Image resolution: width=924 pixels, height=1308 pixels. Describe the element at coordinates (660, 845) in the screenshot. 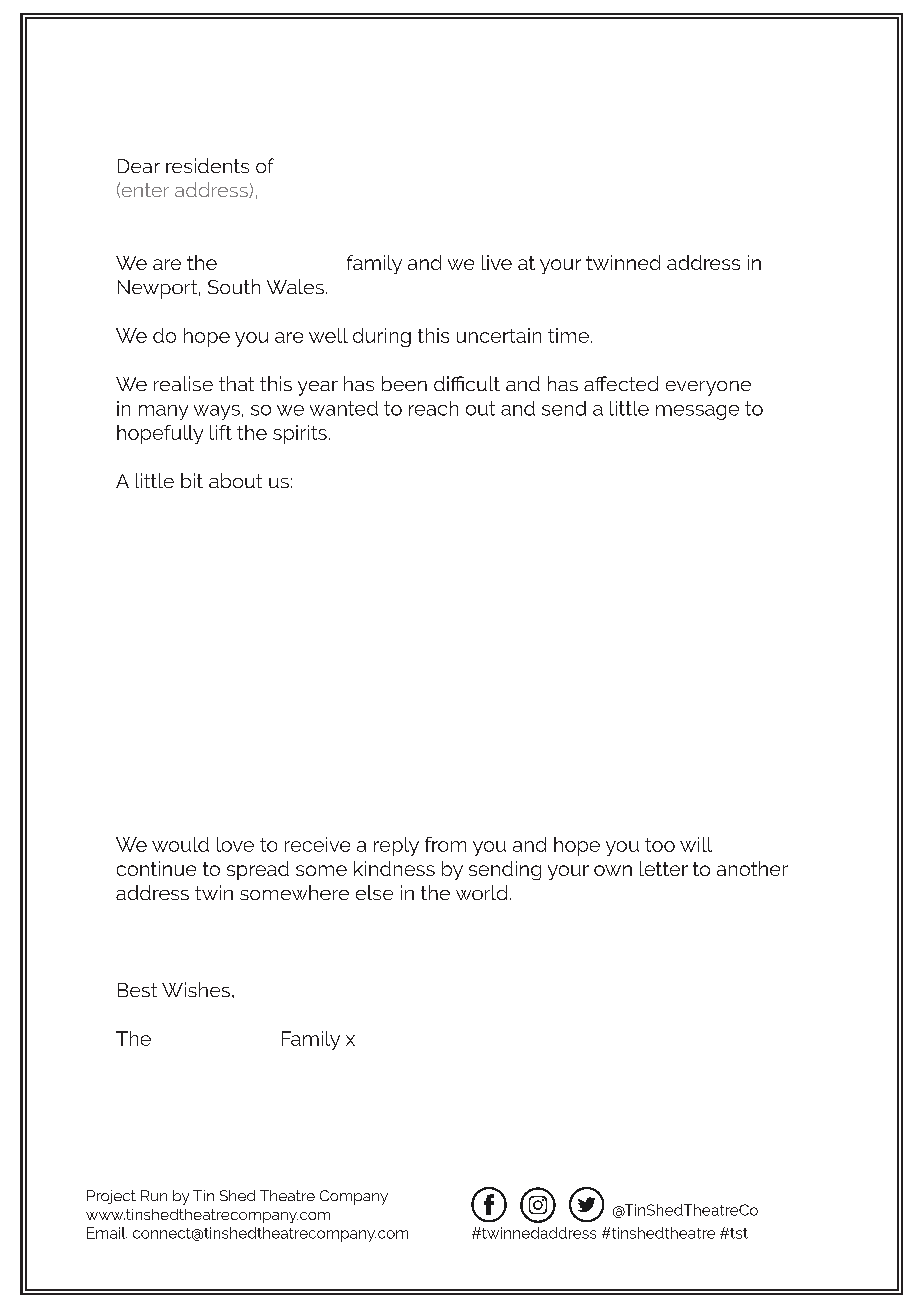

I see `too` at that location.
